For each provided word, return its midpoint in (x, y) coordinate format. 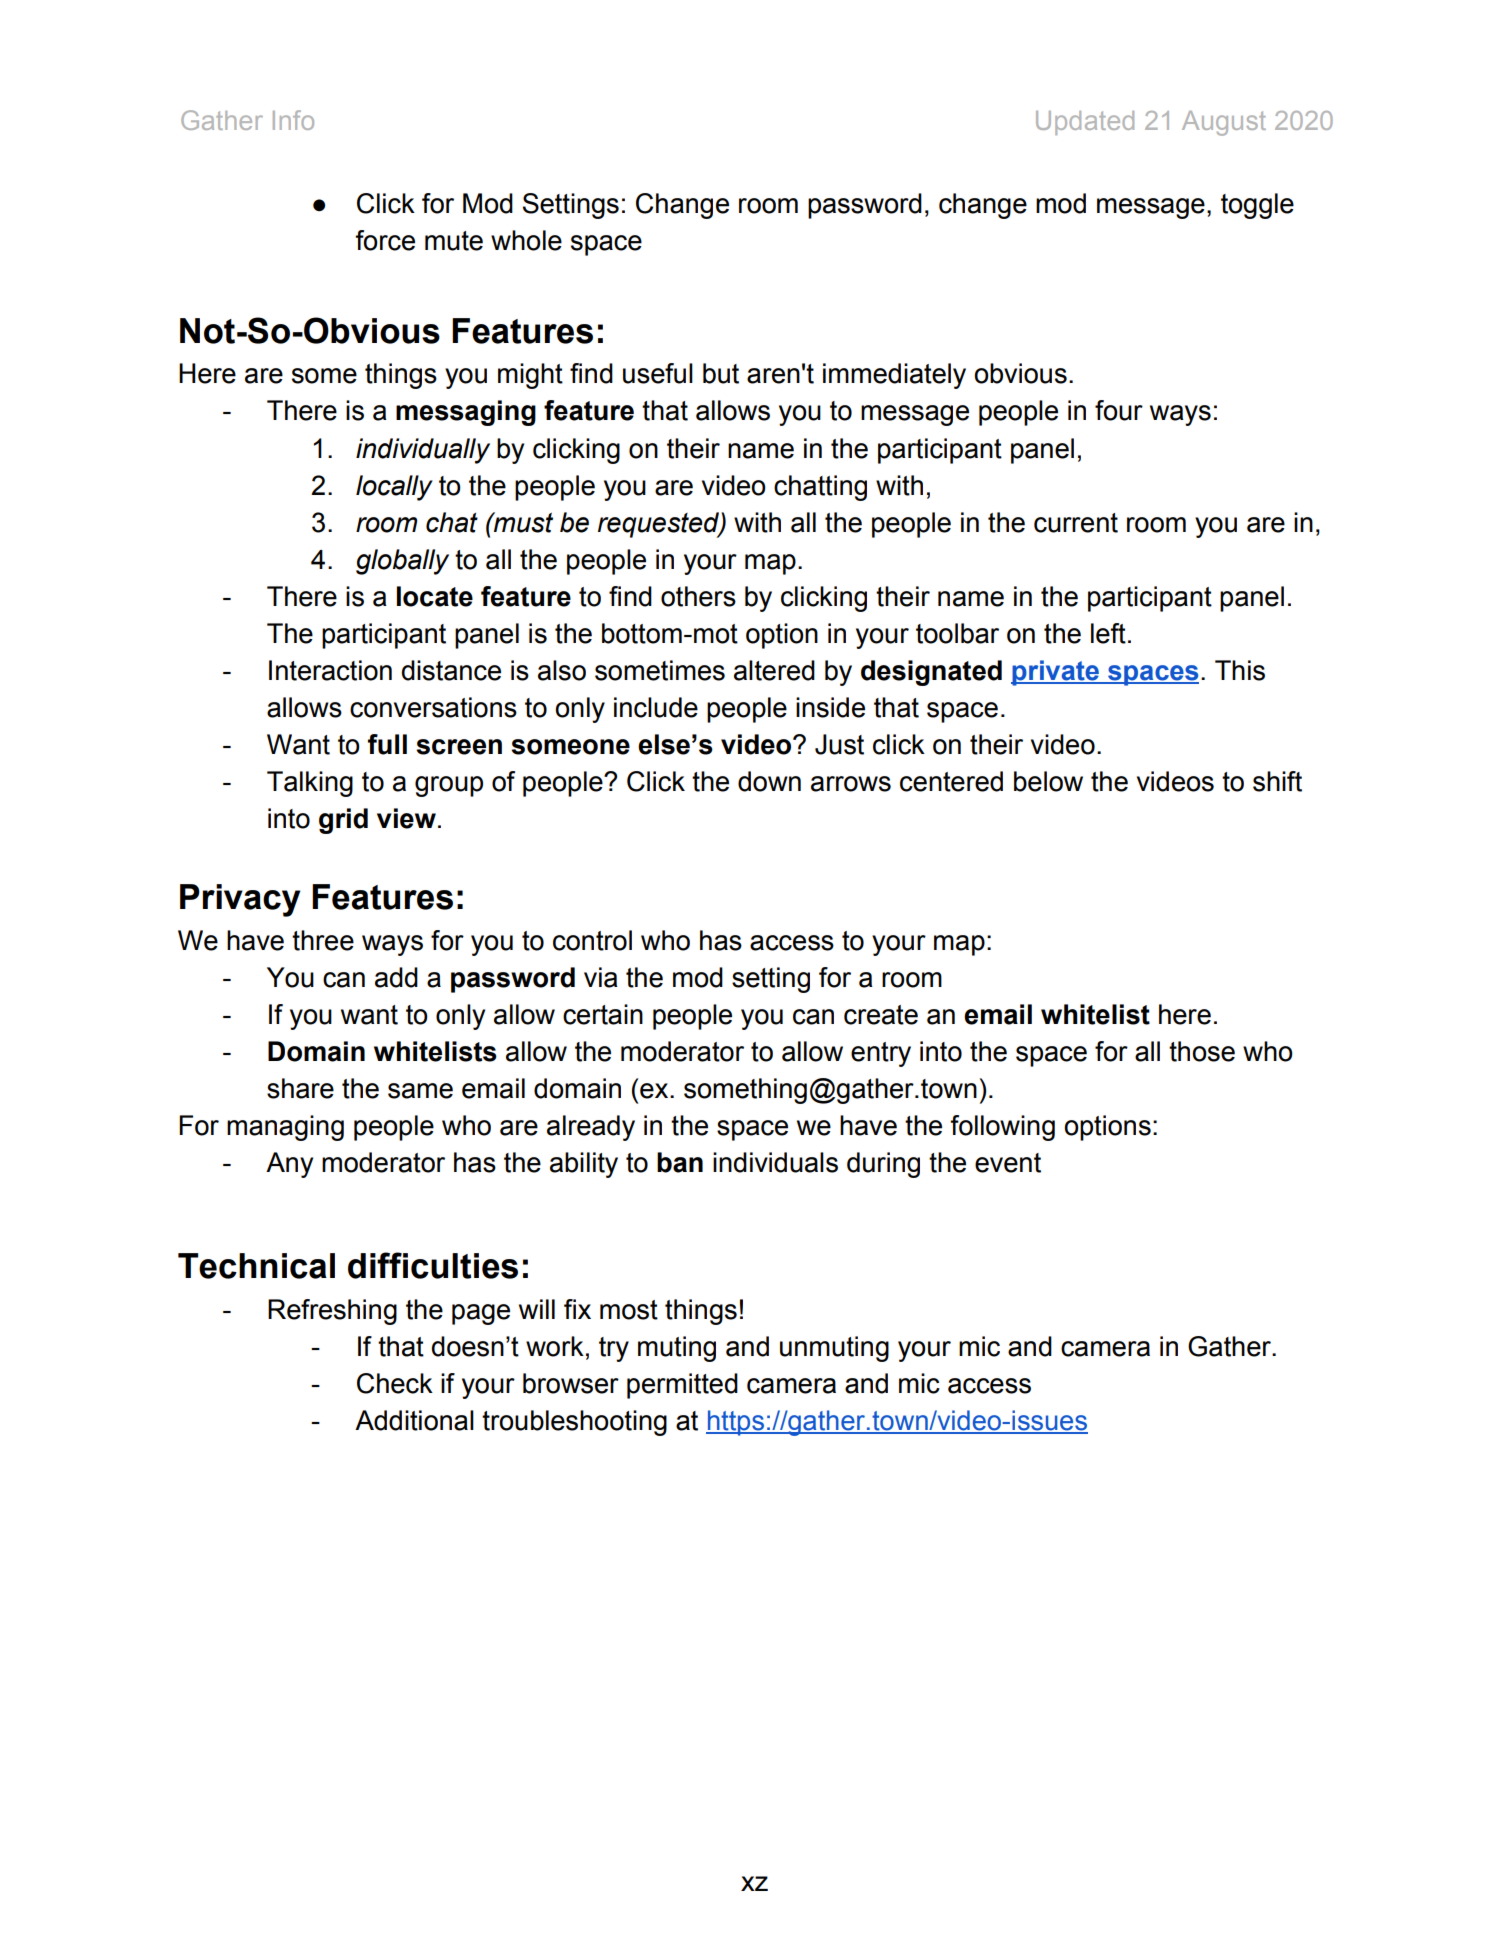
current (1076, 523)
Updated (1085, 123)
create (881, 1015)
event (1008, 1163)
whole (526, 240)
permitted (682, 1386)
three (323, 940)
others (698, 596)
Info (293, 120)
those (1202, 1051)
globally (402, 562)
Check (395, 1383)
